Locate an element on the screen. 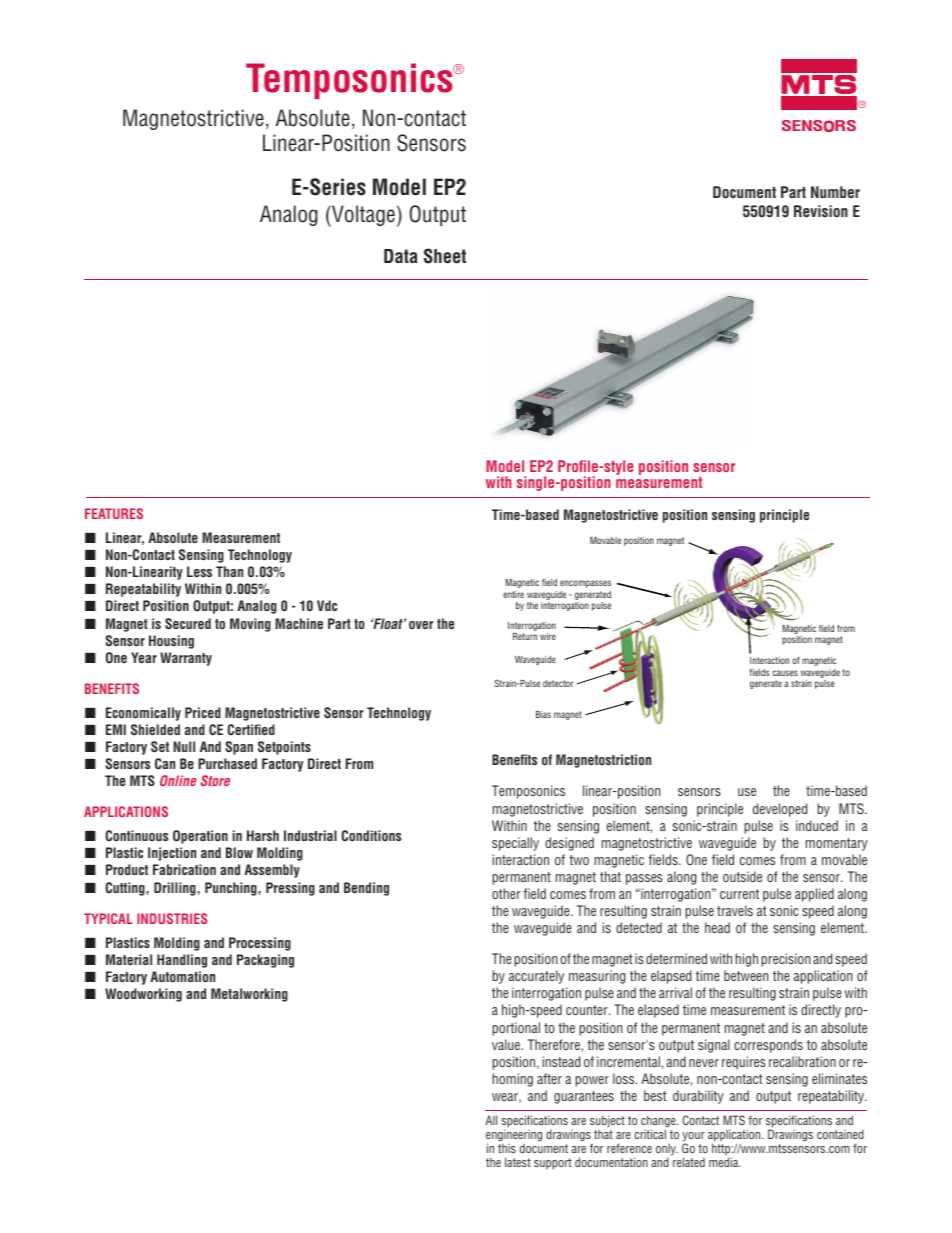 The image size is (952, 1233). Woodworking is located at coordinates (143, 995).
